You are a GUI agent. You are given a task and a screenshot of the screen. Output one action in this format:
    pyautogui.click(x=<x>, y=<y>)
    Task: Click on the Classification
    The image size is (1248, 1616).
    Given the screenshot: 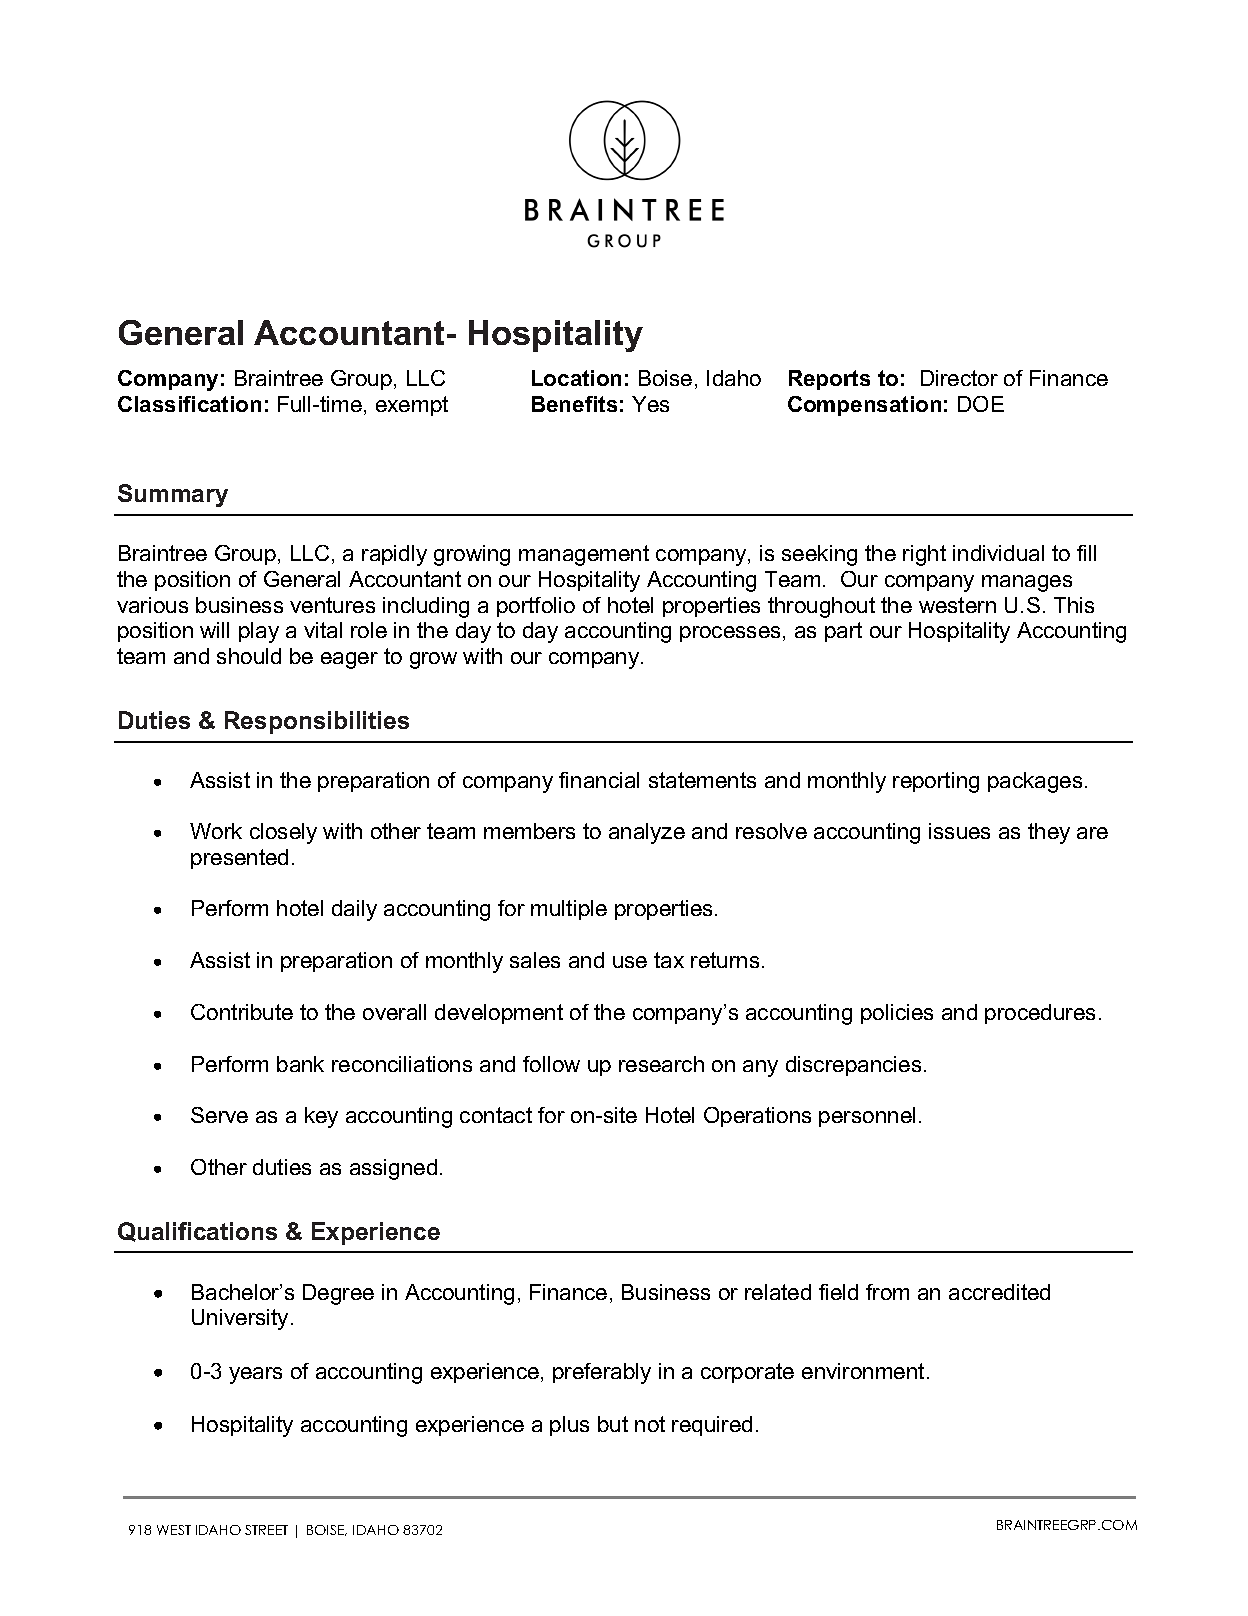 What is the action you would take?
    pyautogui.click(x=189, y=404)
